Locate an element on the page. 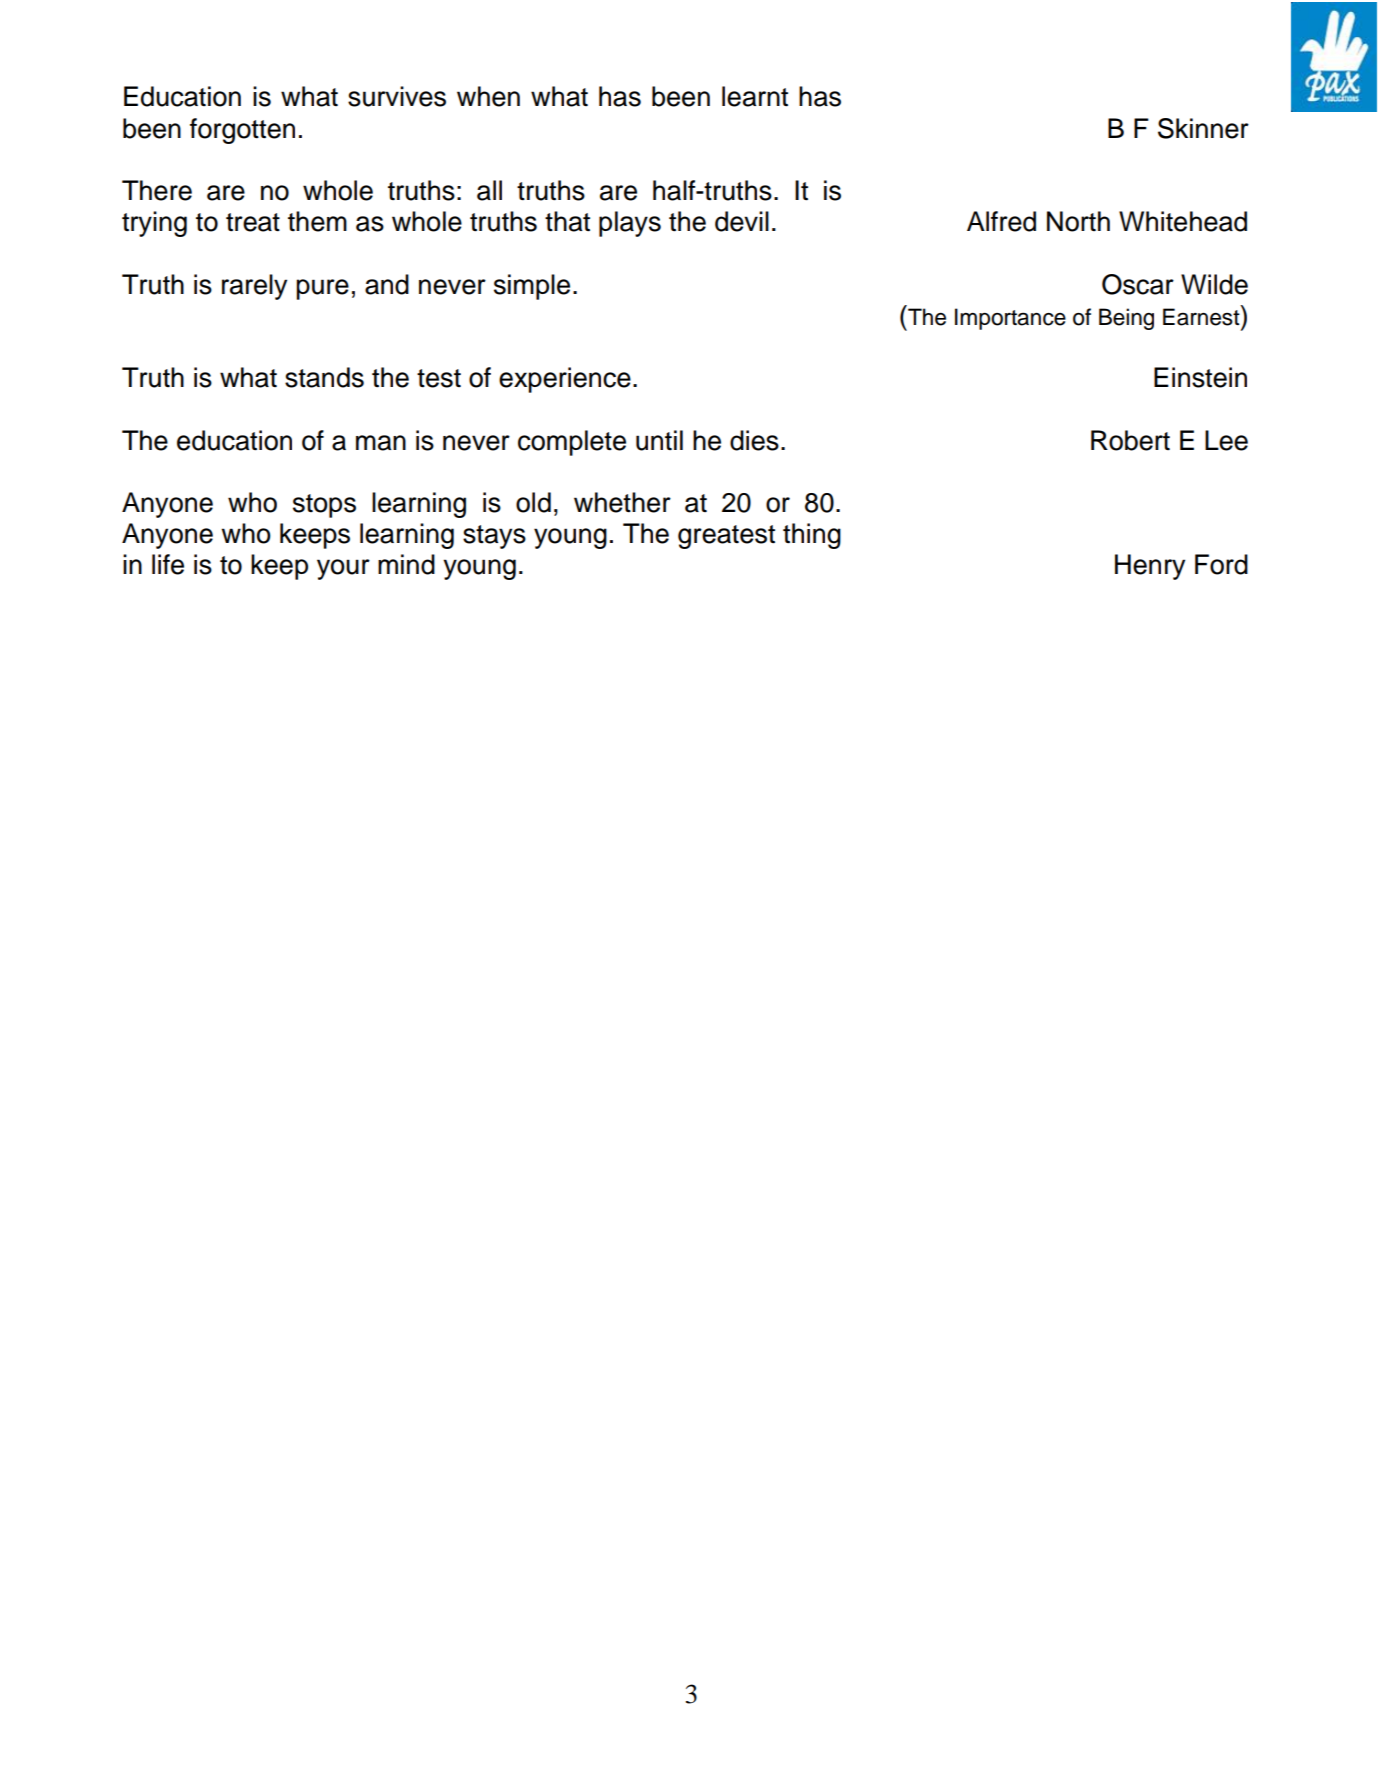 This document has width=1383, height=1790. until is located at coordinates (659, 440).
